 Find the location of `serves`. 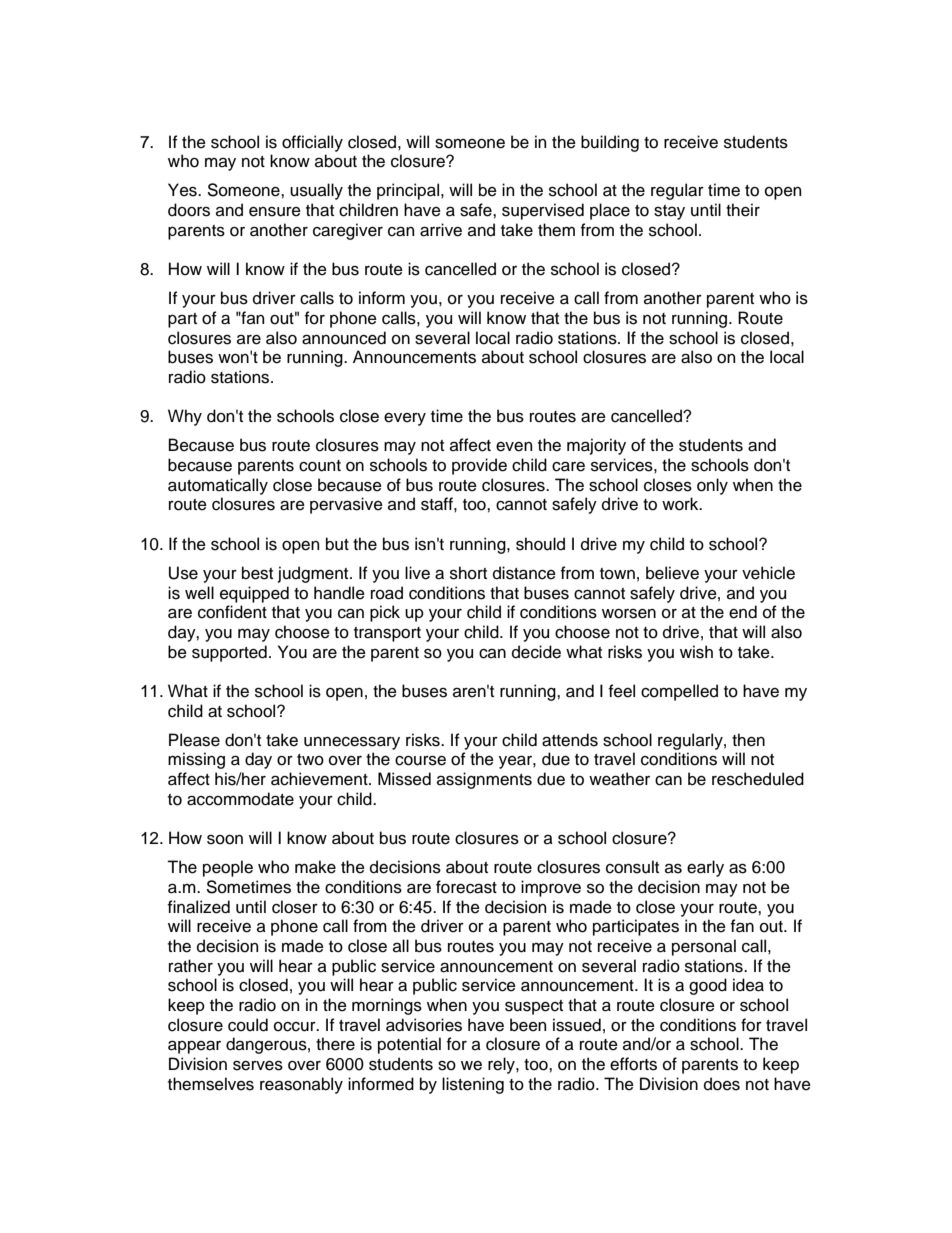

serves is located at coordinates (258, 1065).
